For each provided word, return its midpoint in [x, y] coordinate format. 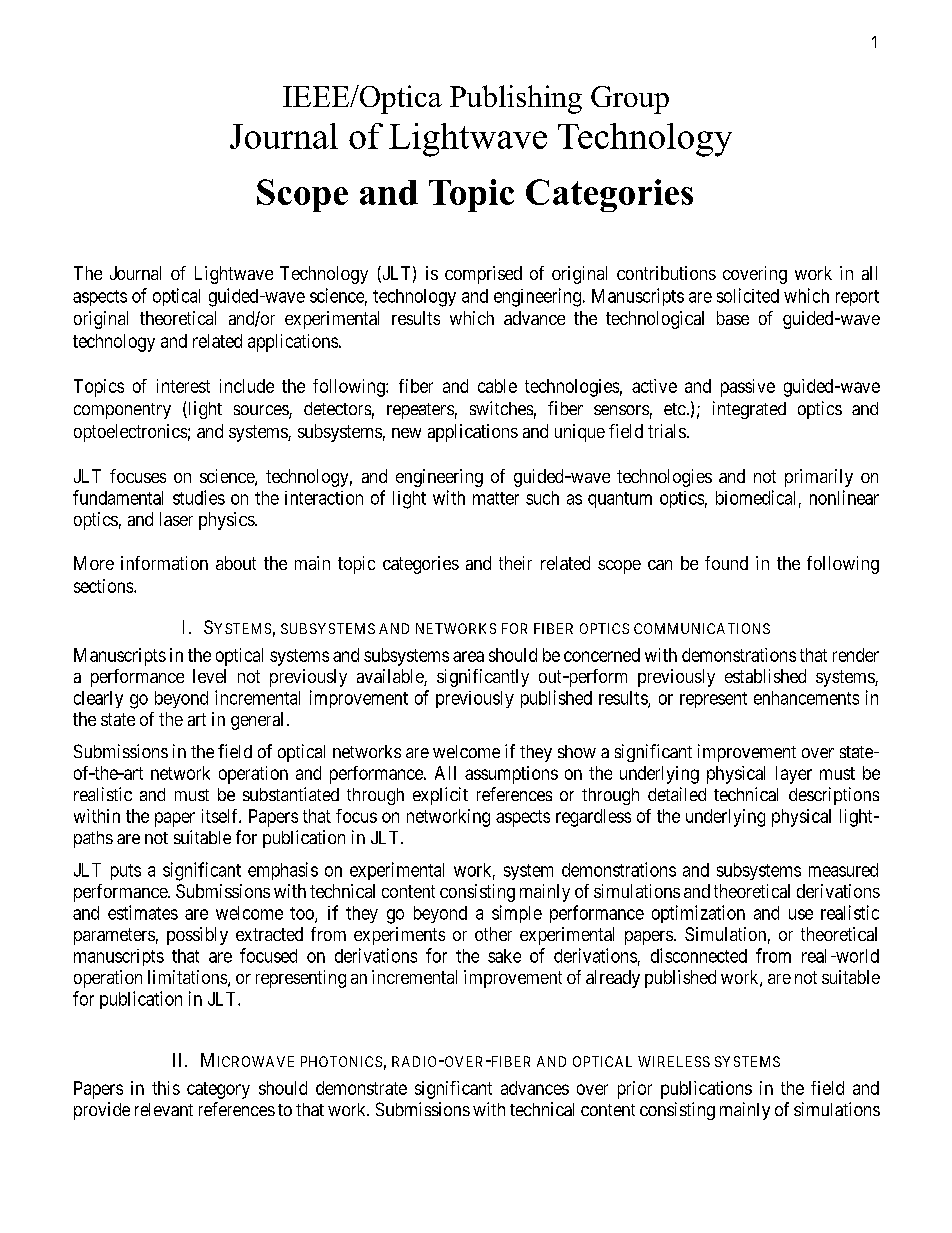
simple [517, 914]
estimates [143, 912]
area [468, 656]
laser [176, 519]
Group [630, 100]
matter [496, 498]
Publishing [516, 99]
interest [183, 386]
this [166, 1088]
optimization [698, 914]
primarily [819, 478]
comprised [483, 275]
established [765, 676]
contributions [666, 273]
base [733, 318]
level [209, 676]
